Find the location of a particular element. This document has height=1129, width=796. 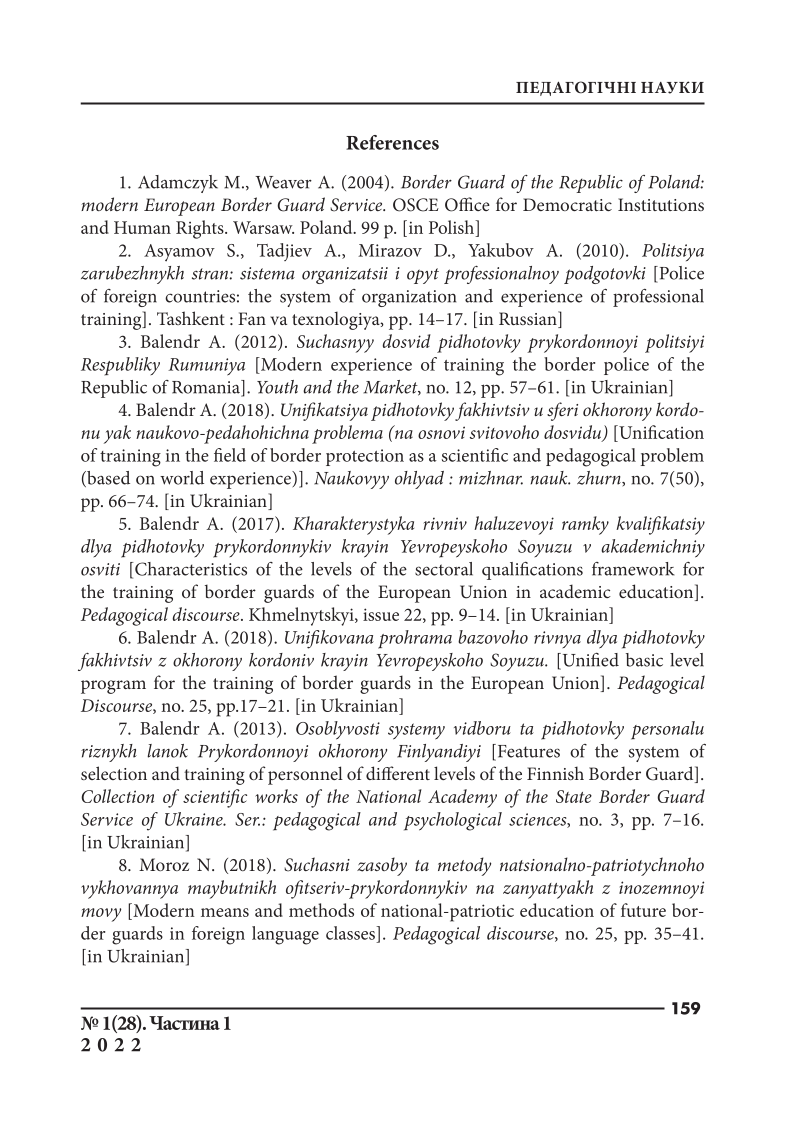

sectoral is located at coordinates (444, 569).
